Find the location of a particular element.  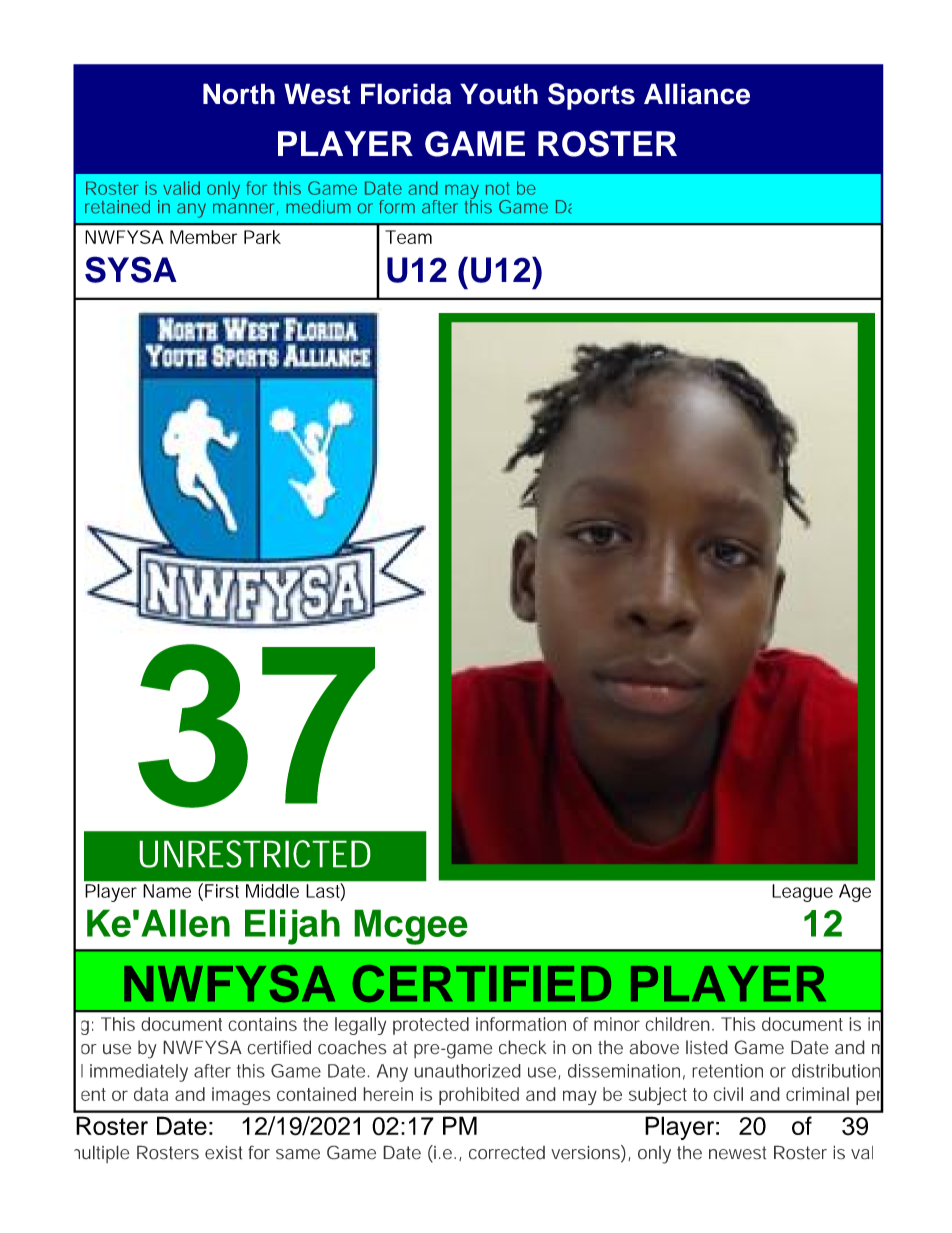

Name is located at coordinates (167, 891).
